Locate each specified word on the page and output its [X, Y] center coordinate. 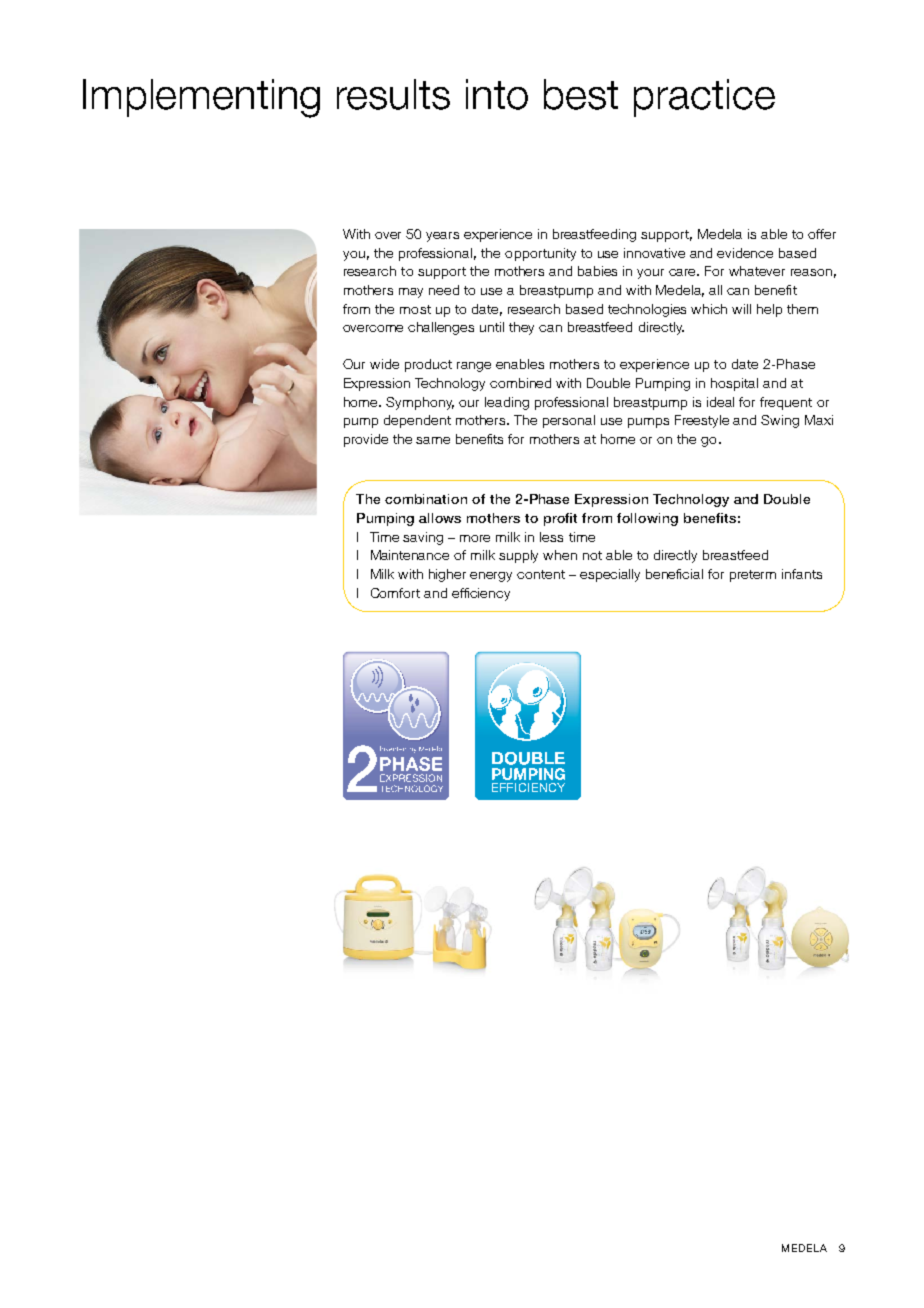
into [497, 94]
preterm [753, 576]
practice [704, 98]
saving [423, 538]
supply [518, 556]
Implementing [201, 98]
